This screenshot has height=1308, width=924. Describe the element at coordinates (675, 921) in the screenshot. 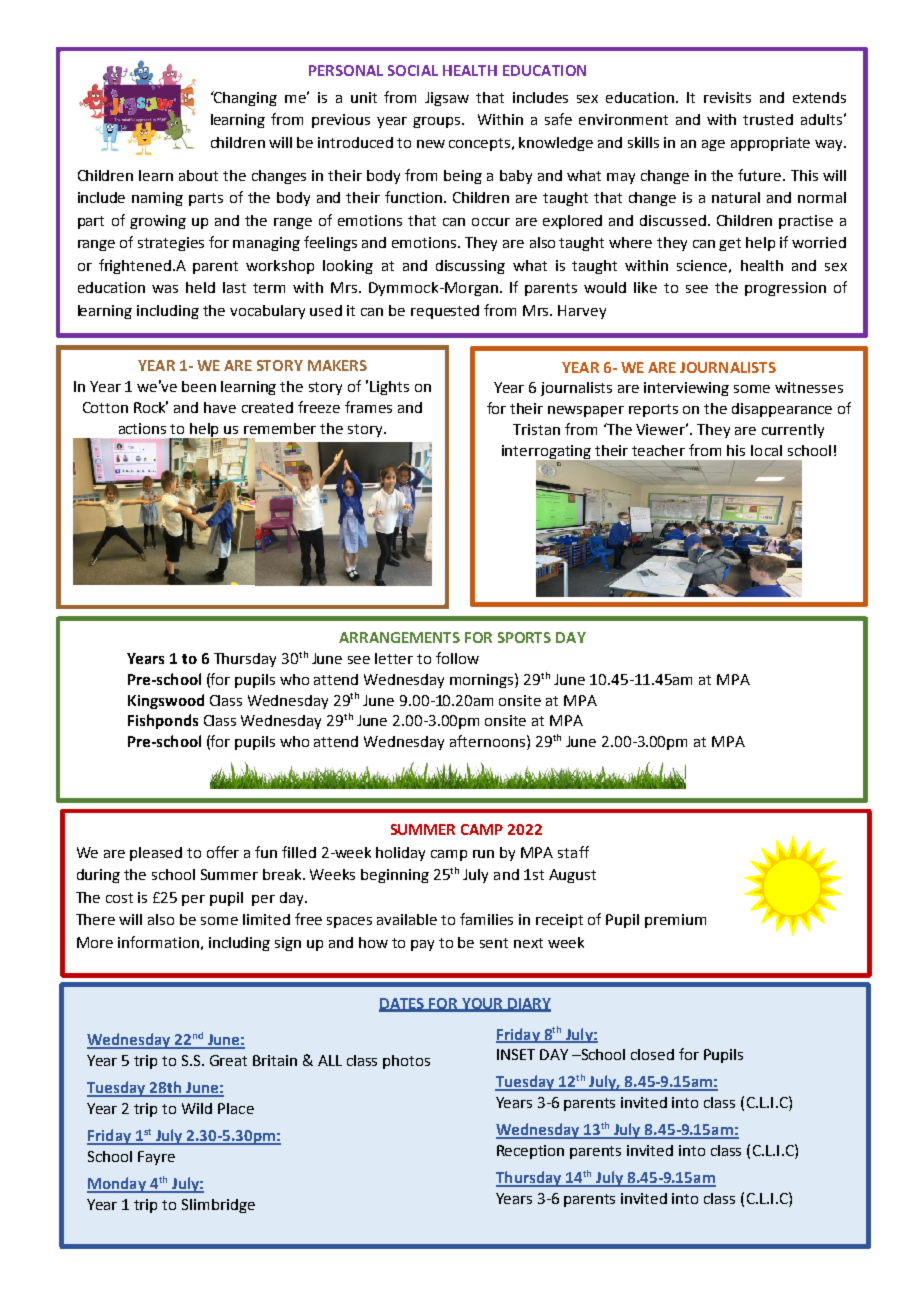

I see `premium` at that location.
